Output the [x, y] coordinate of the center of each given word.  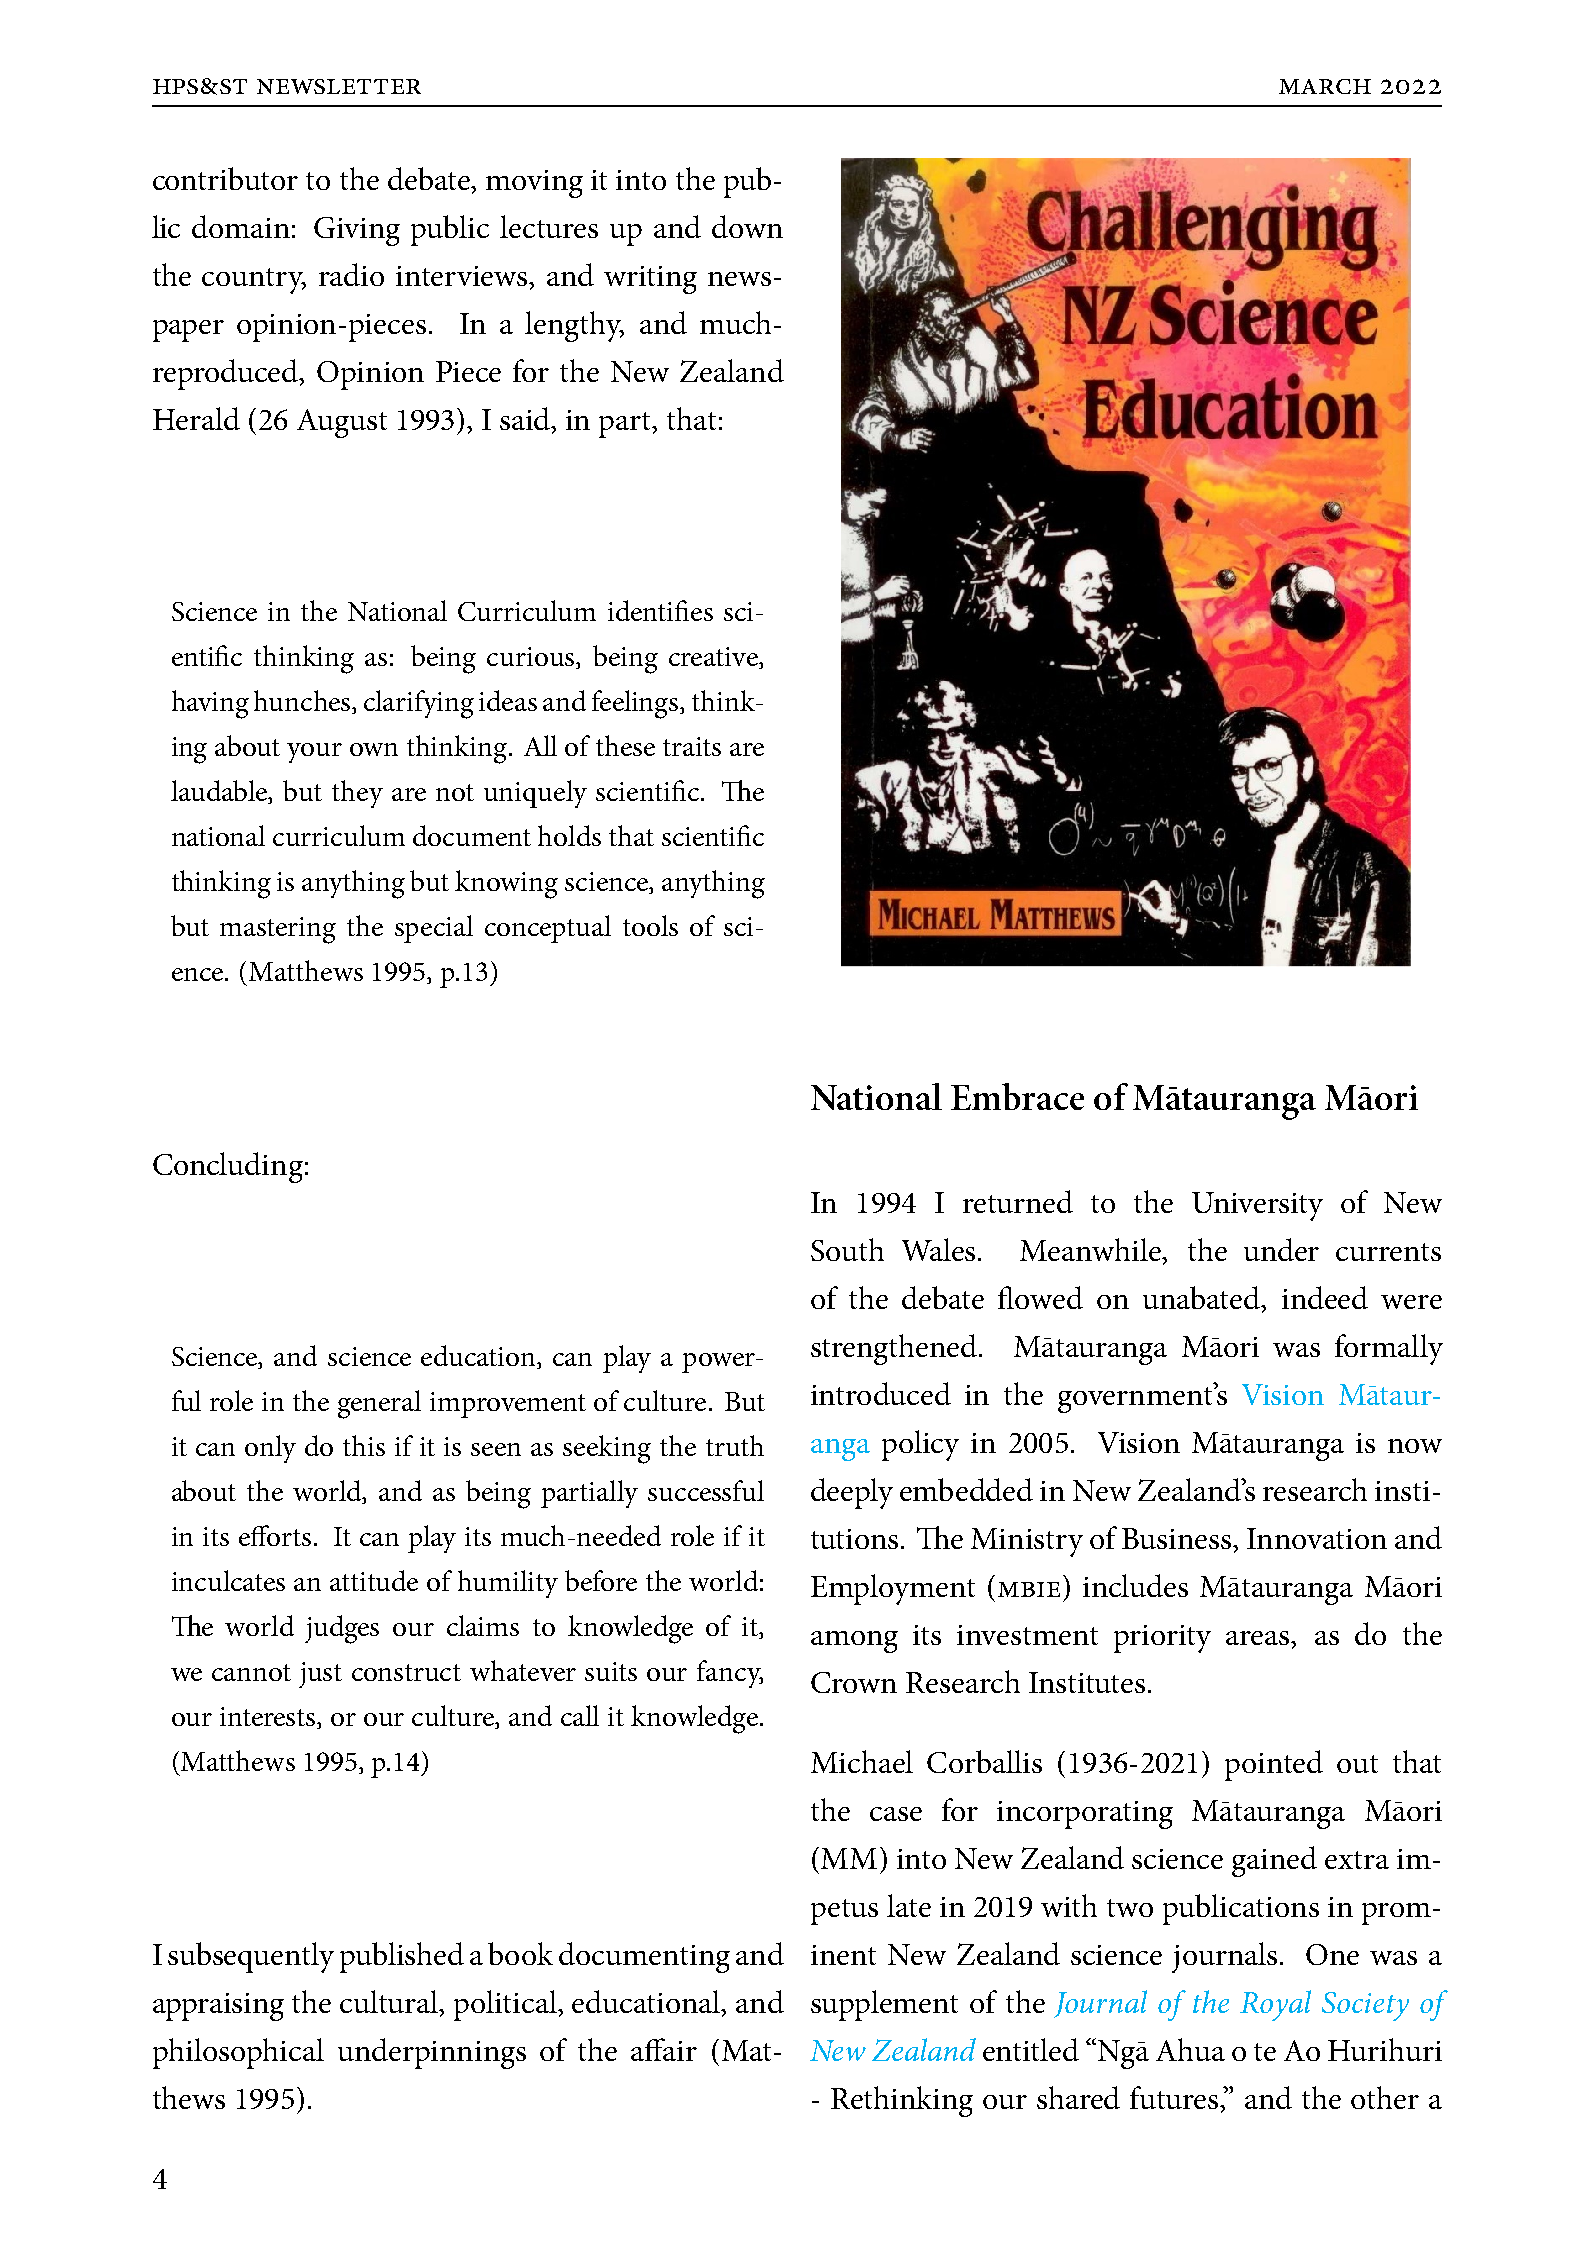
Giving [357, 231]
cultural [390, 2003]
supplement [884, 2005]
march [1325, 86]
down [747, 226]
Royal [1275, 2005]
